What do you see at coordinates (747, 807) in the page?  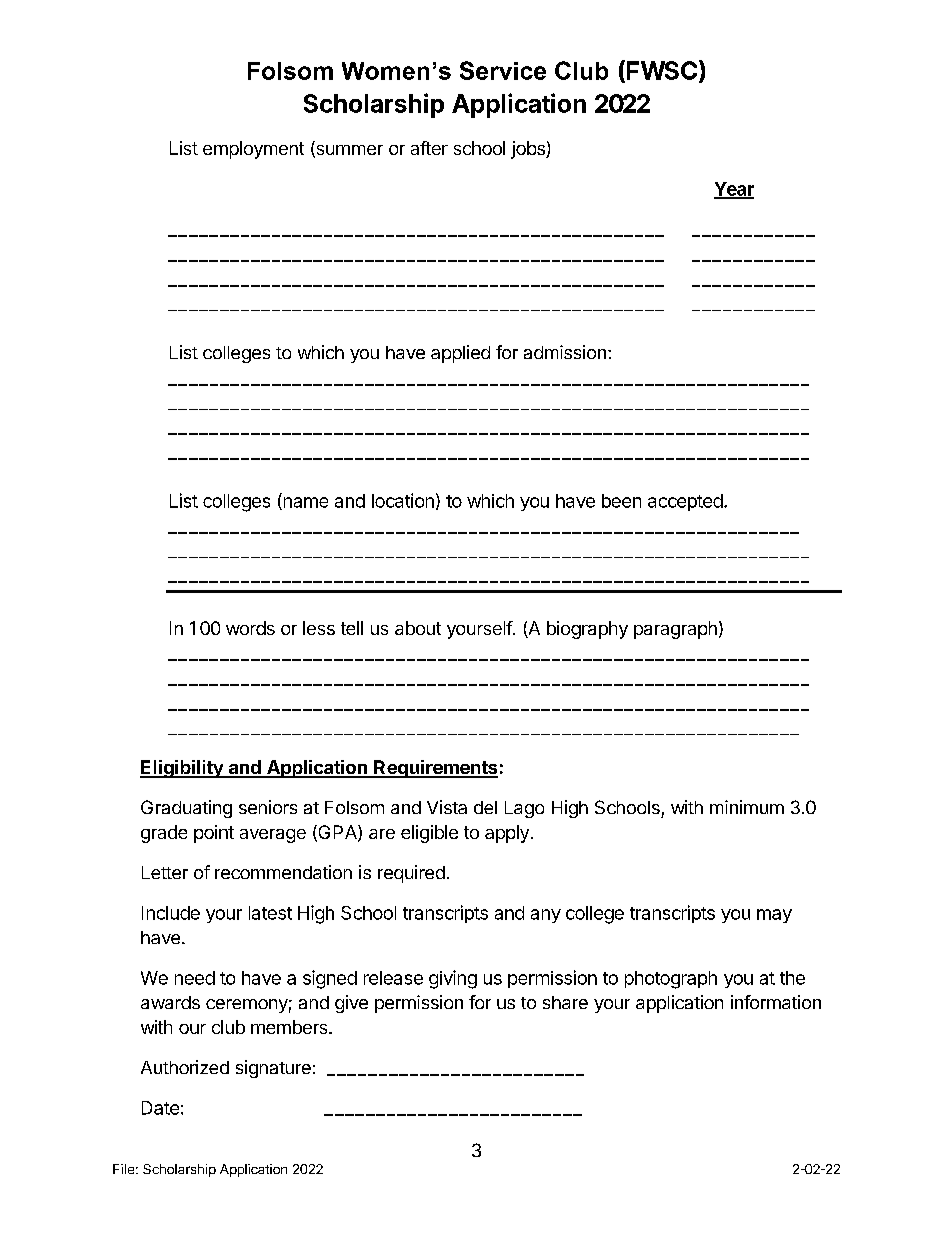 I see `minimum` at bounding box center [747, 807].
